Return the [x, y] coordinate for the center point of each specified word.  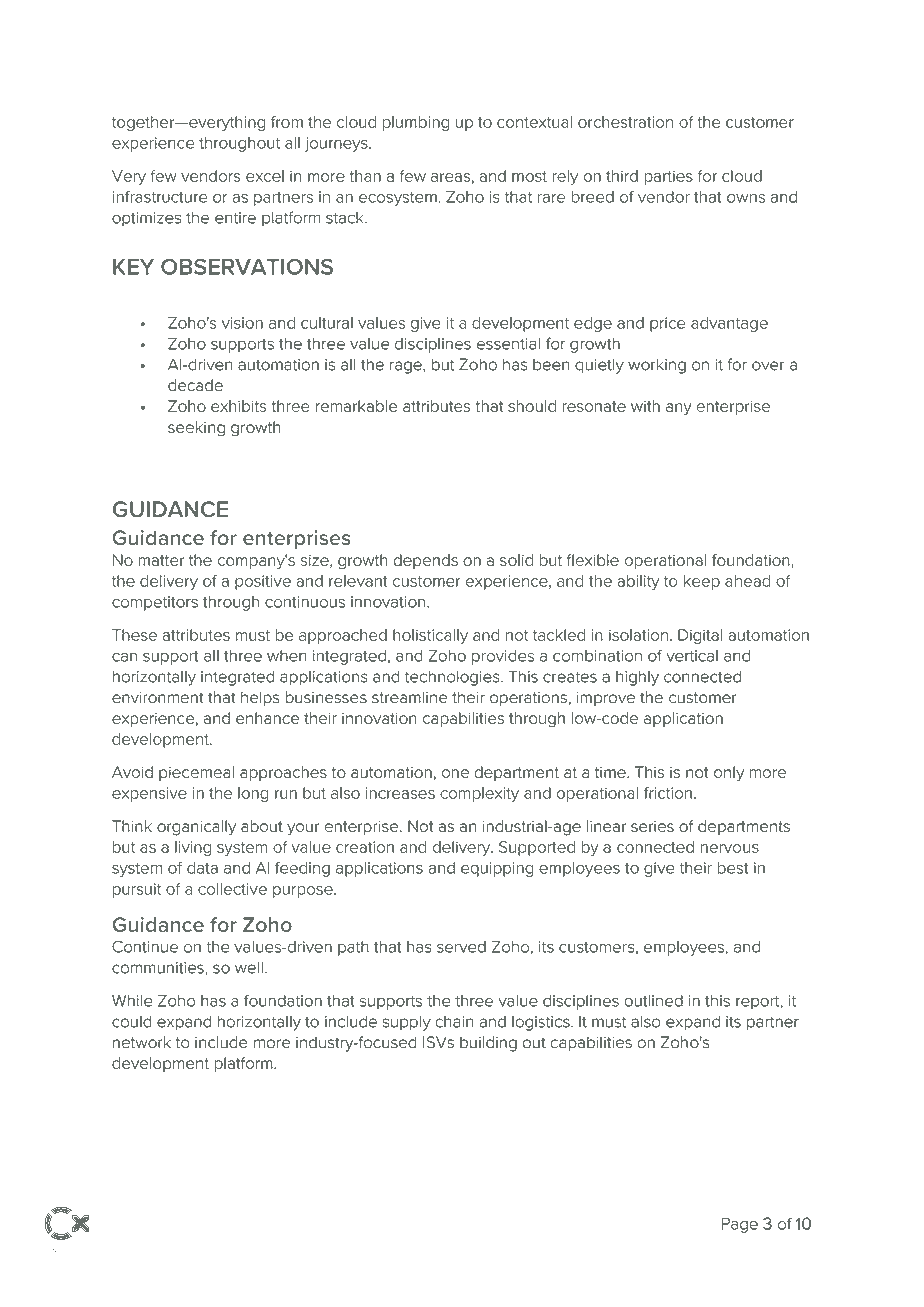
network [142, 1042]
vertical [692, 656]
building [488, 1044]
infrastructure [160, 196]
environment [158, 698]
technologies [453, 678]
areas [450, 177]
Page [740, 1225]
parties [668, 177]
